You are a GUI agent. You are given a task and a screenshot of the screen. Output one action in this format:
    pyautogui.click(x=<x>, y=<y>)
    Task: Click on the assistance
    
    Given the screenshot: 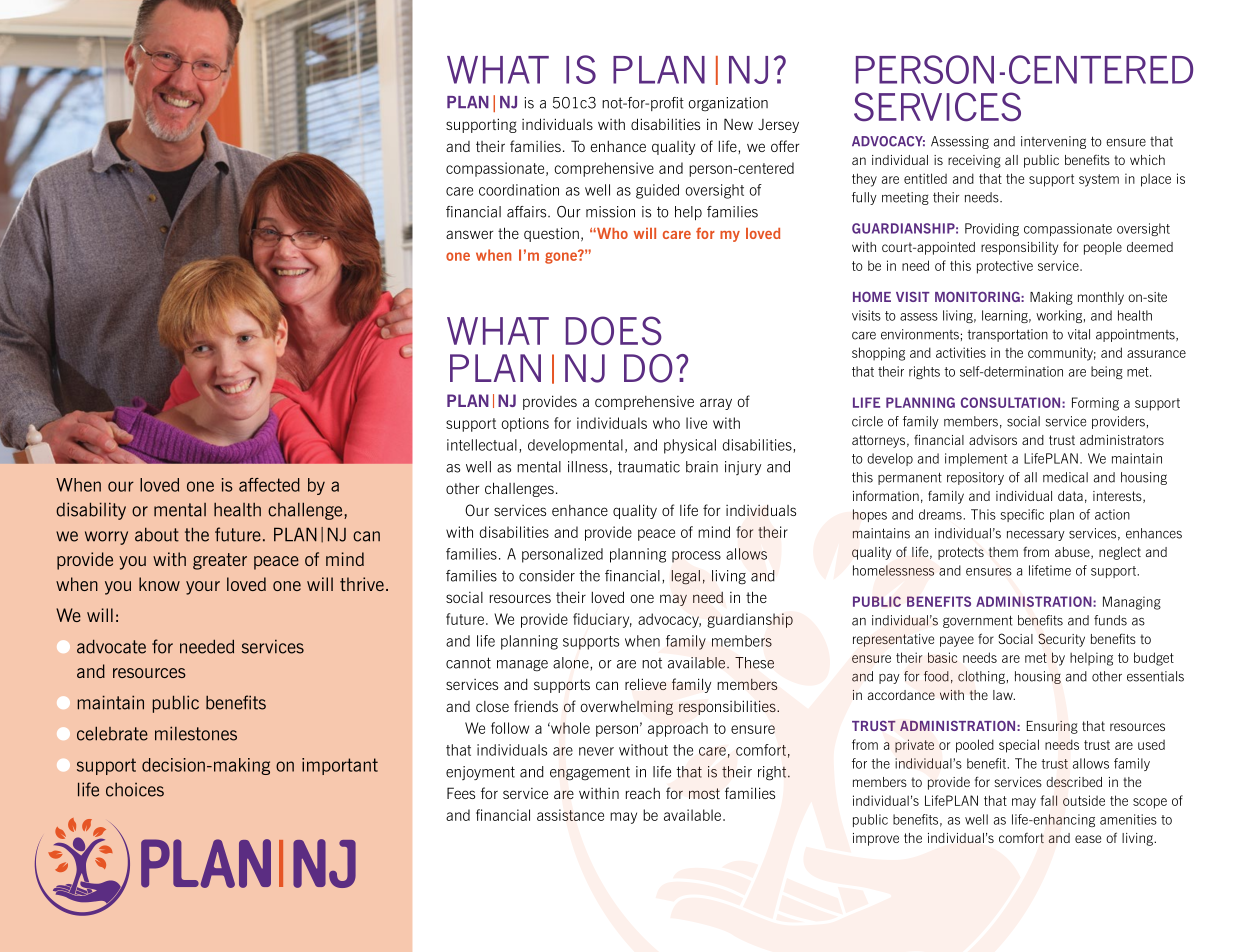 What is the action you would take?
    pyautogui.click(x=570, y=815)
